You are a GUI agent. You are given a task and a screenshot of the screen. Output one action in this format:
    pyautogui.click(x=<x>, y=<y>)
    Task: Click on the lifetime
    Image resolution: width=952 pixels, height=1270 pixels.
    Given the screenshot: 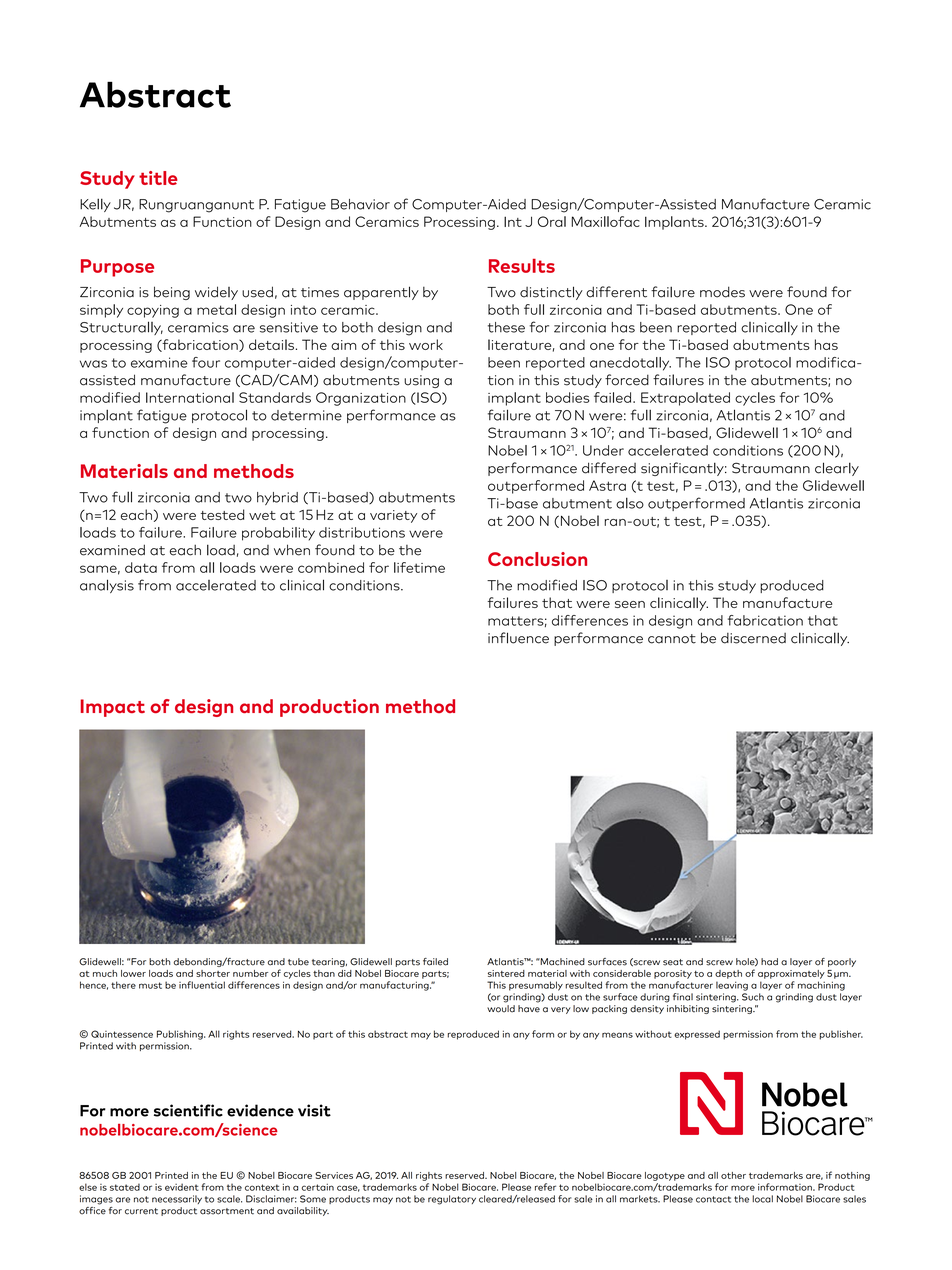 What is the action you would take?
    pyautogui.click(x=419, y=567)
